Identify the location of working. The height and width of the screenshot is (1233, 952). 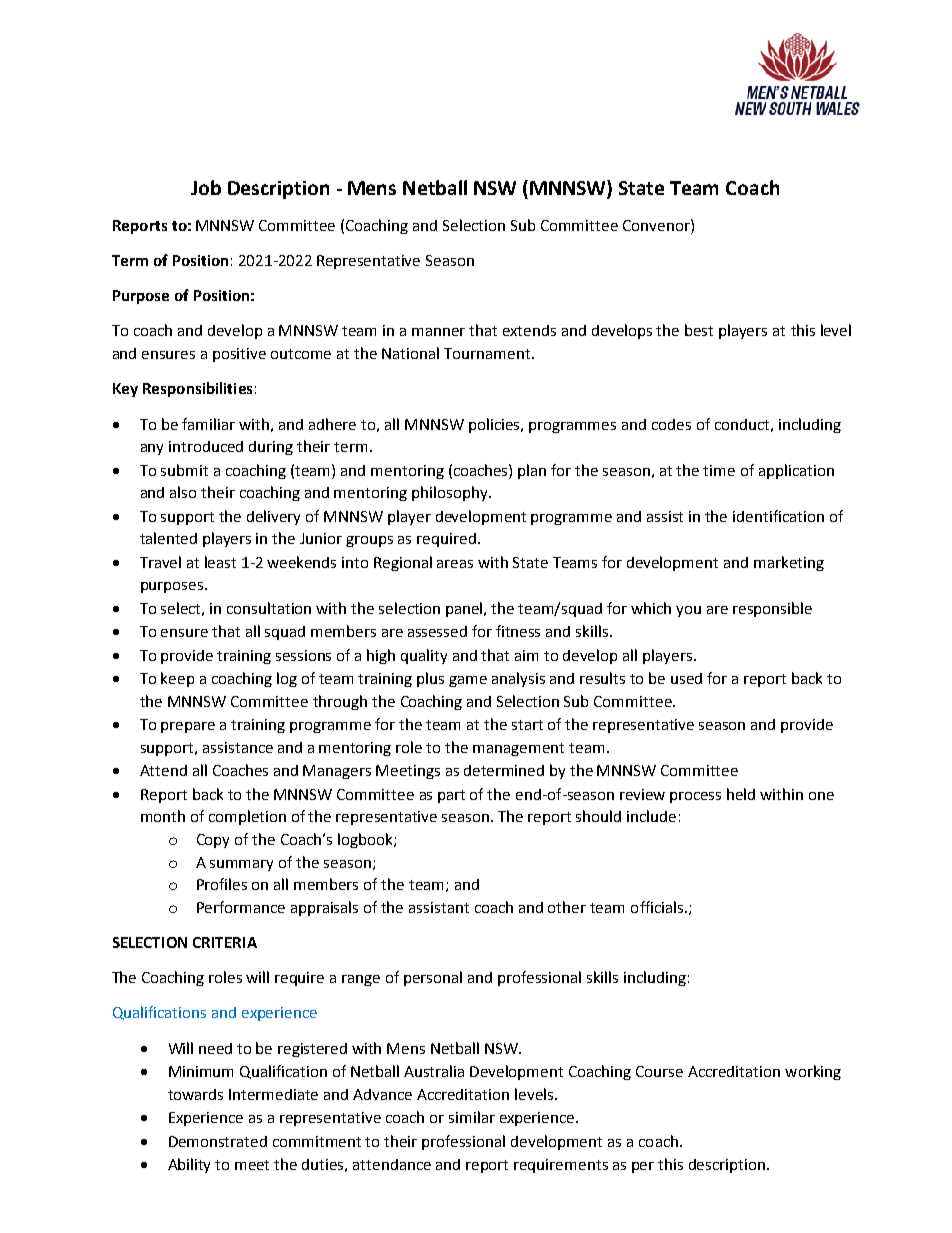
(813, 1072).
